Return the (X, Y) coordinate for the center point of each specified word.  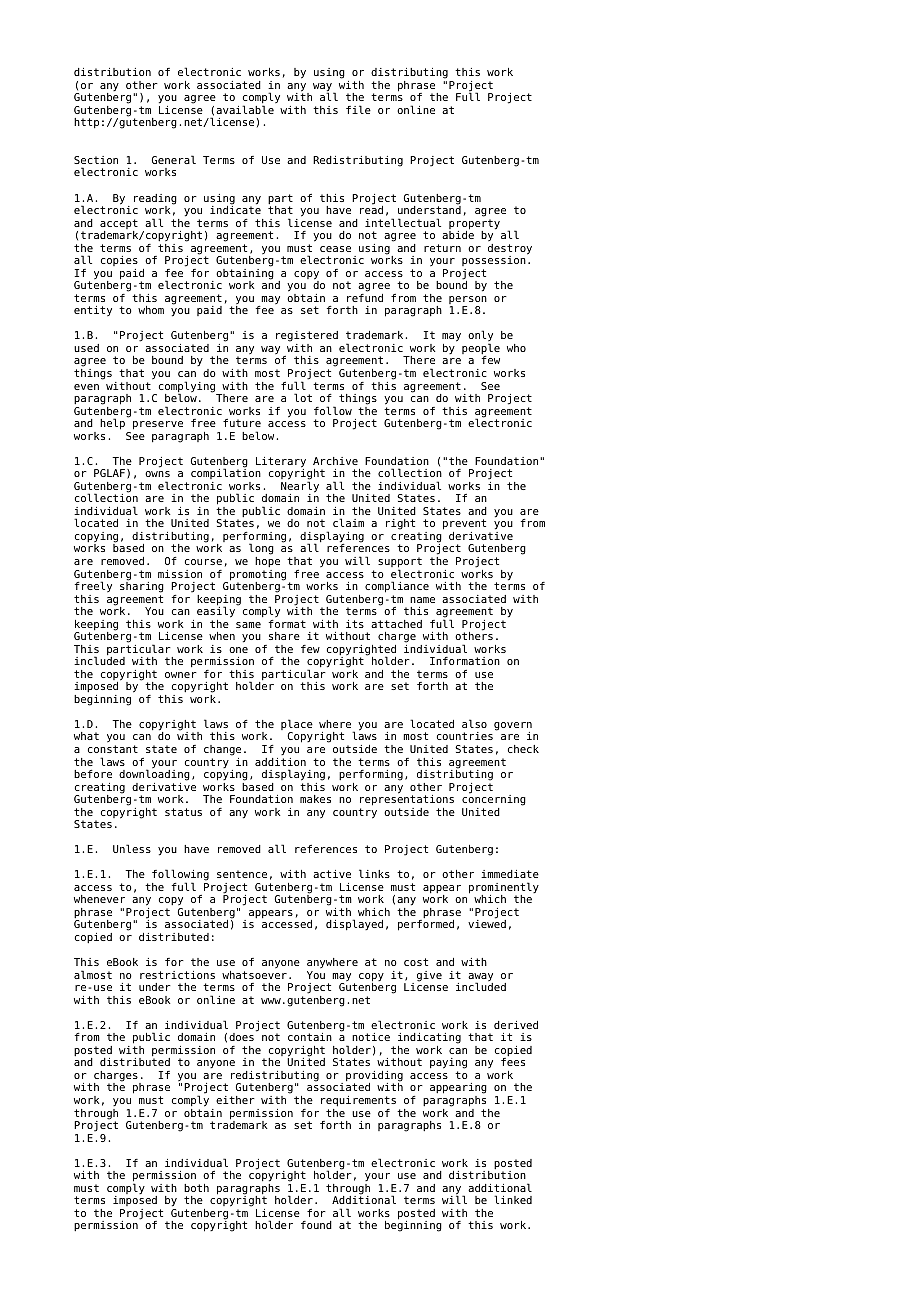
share (284, 636)
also (474, 723)
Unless (132, 848)
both (196, 1188)
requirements (358, 1101)
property (474, 225)
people (481, 350)
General (174, 159)
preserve (158, 425)
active (332, 874)
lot (303, 397)
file (358, 109)
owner (181, 675)
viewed (487, 923)
